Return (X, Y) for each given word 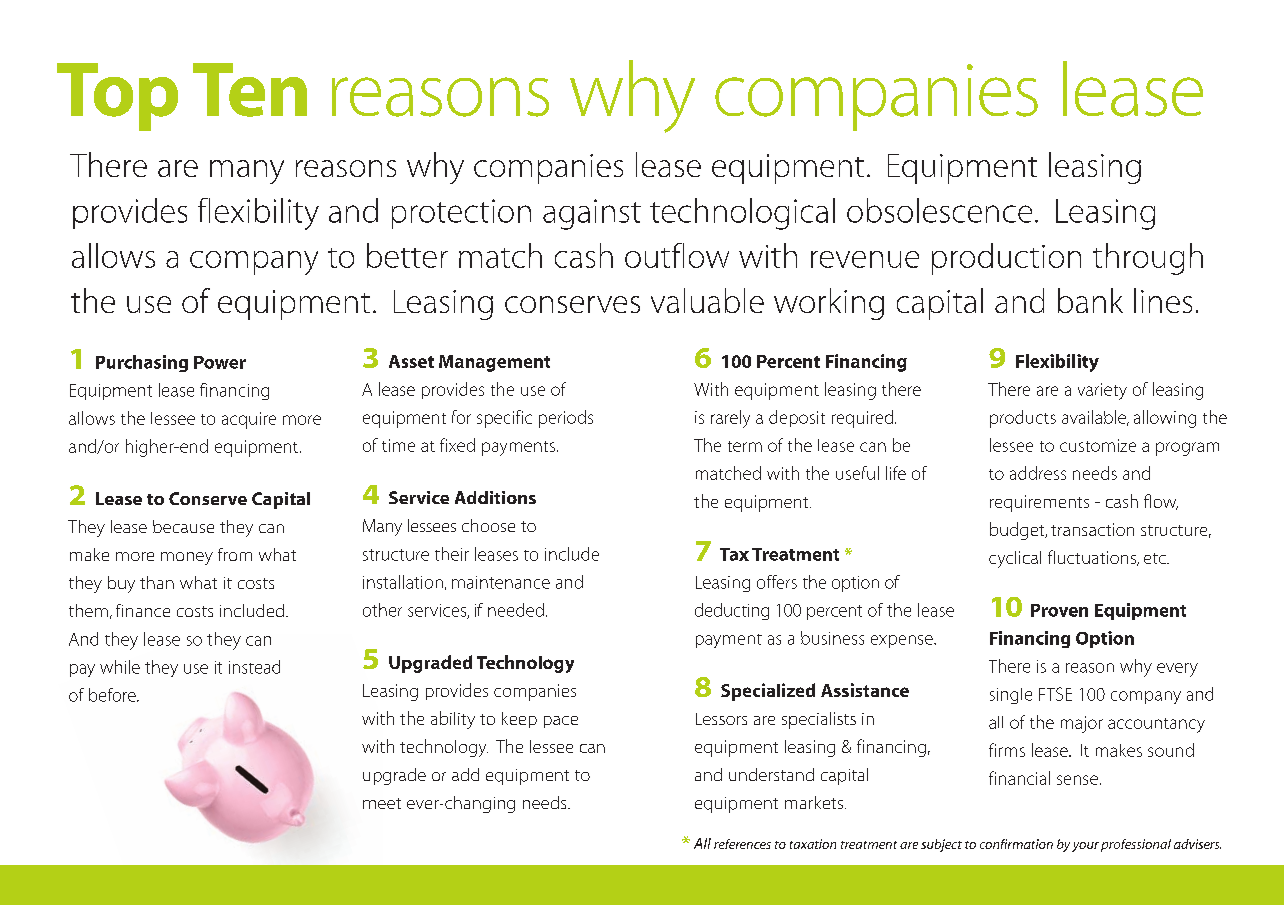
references (742, 844)
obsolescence (939, 210)
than (157, 582)
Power (220, 362)
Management (494, 363)
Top (117, 97)
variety (1102, 391)
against (592, 214)
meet (382, 803)
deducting (732, 611)
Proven (1059, 610)
